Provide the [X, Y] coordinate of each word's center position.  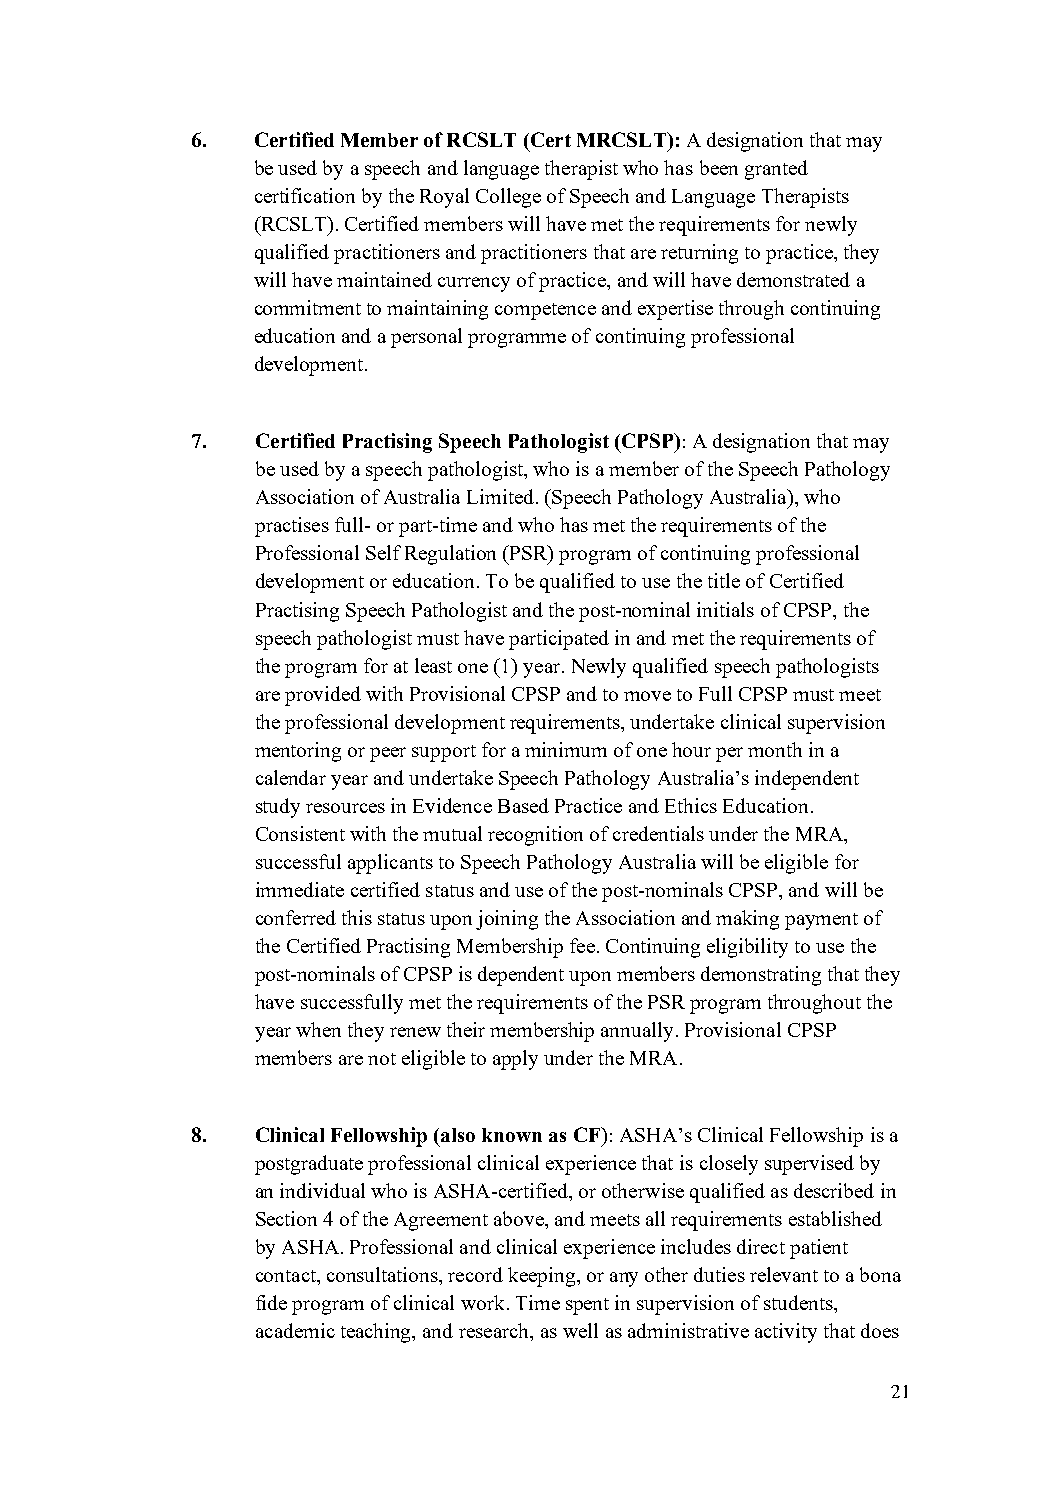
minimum [566, 749]
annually [639, 1032]
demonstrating [761, 976]
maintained [384, 279]
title [724, 580]
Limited [500, 496]
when [318, 1029]
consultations [383, 1274]
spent [587, 1306]
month [775, 749]
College [508, 198]
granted [776, 170]
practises [292, 527]
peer [388, 754]
